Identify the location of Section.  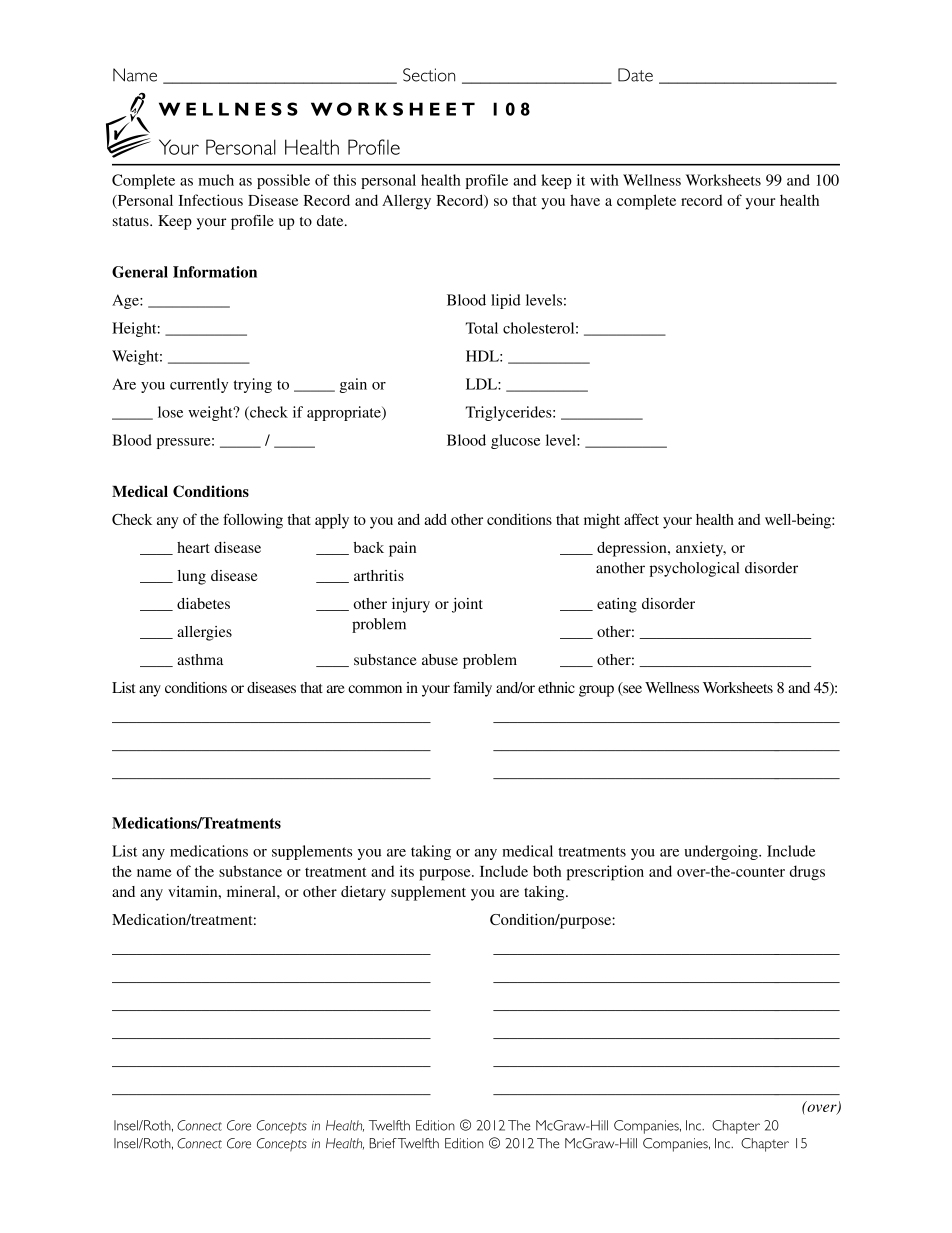
(429, 75).
